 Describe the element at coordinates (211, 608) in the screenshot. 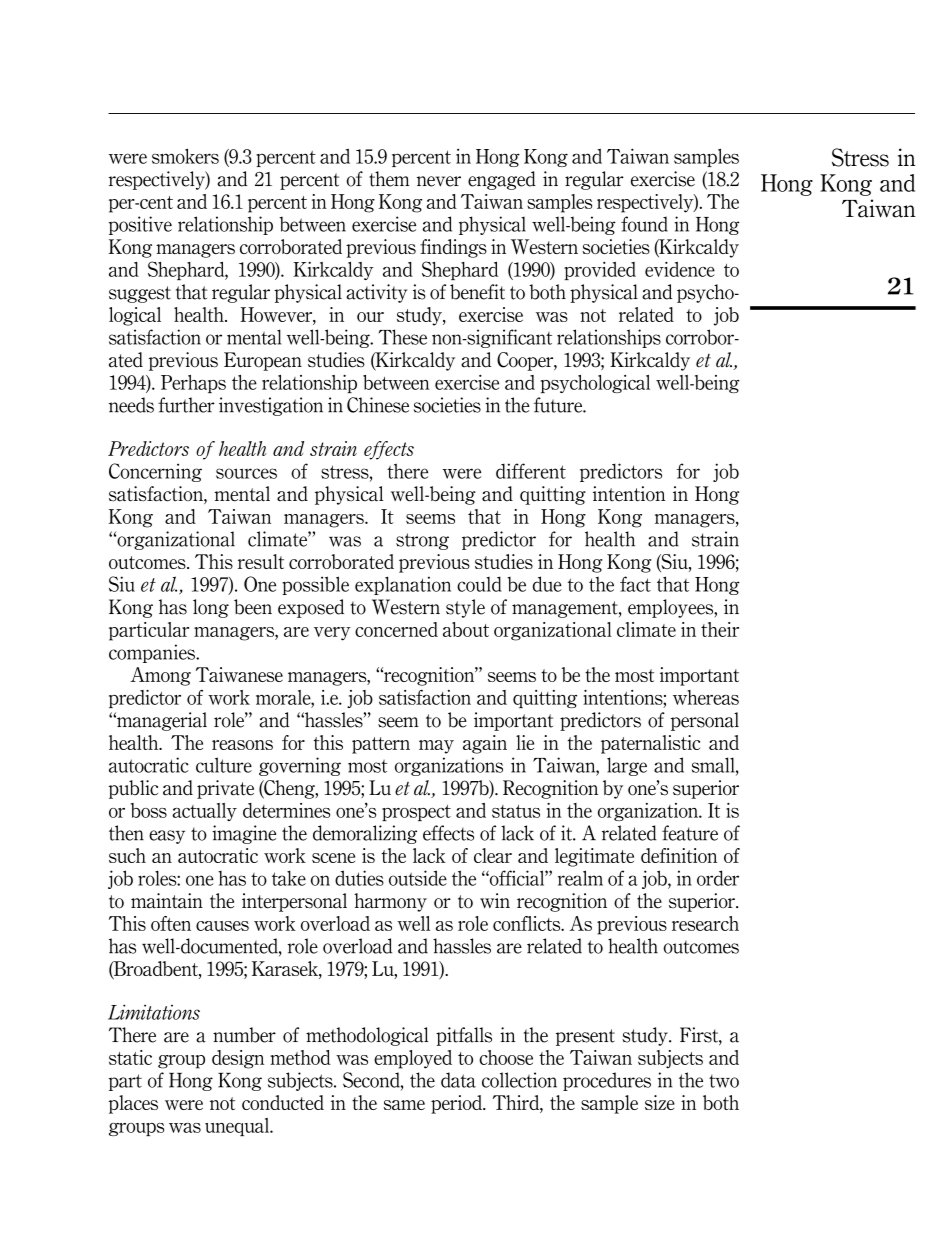

I see `long` at that location.
